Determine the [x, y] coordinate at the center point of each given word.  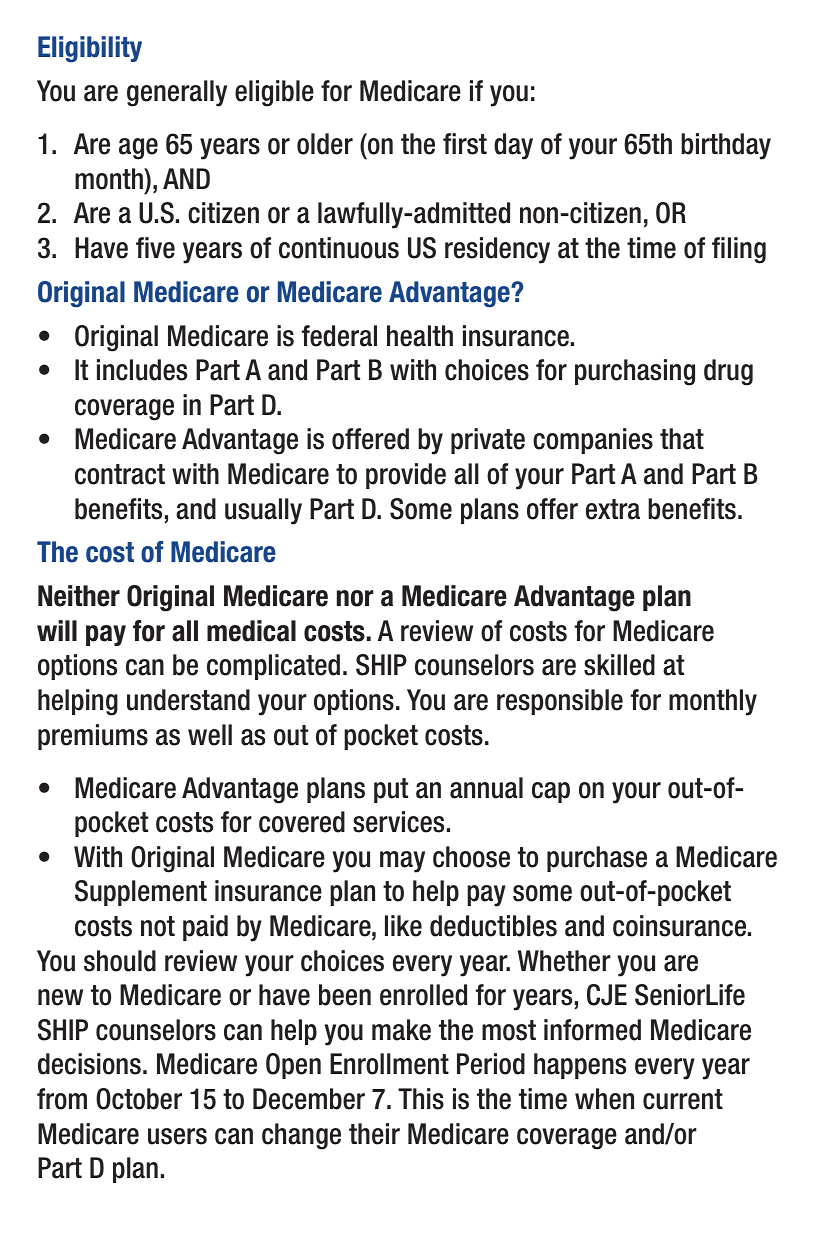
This [421, 1099]
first [465, 144]
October [139, 1099]
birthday [726, 146]
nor [355, 598]
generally [177, 93]
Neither [79, 596]
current [683, 1099]
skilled [619, 665]
